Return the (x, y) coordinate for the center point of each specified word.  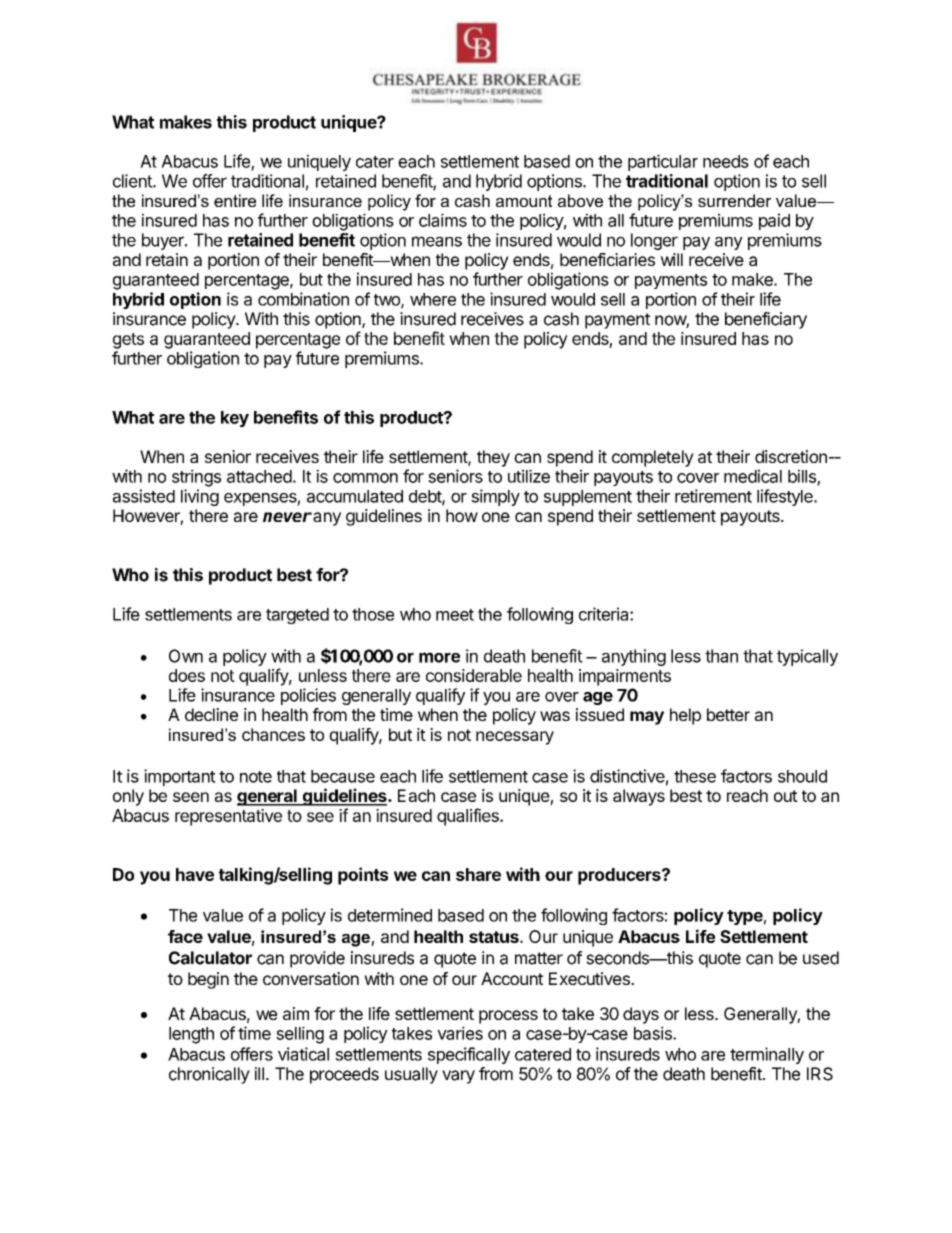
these (695, 776)
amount (524, 201)
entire (235, 200)
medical (753, 476)
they (493, 458)
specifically (469, 1055)
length (191, 1035)
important (180, 777)
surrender (734, 200)
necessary (515, 738)
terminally (767, 1055)
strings (196, 478)
